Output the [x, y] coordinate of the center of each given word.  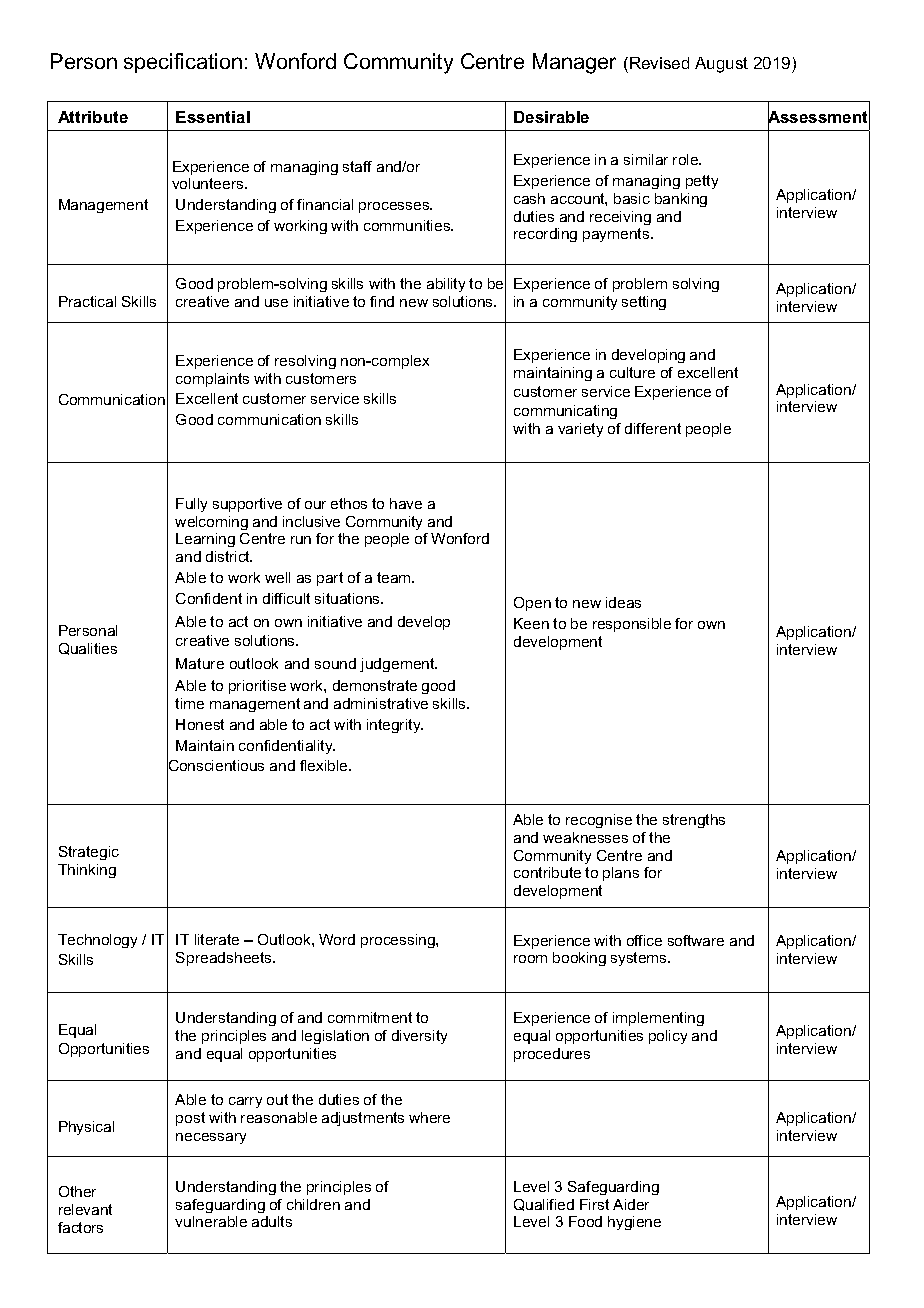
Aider [631, 1204]
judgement [398, 665]
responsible [632, 625]
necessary [211, 1138]
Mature [200, 663]
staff [357, 166]
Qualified [544, 1205]
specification [183, 63]
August [721, 65]
